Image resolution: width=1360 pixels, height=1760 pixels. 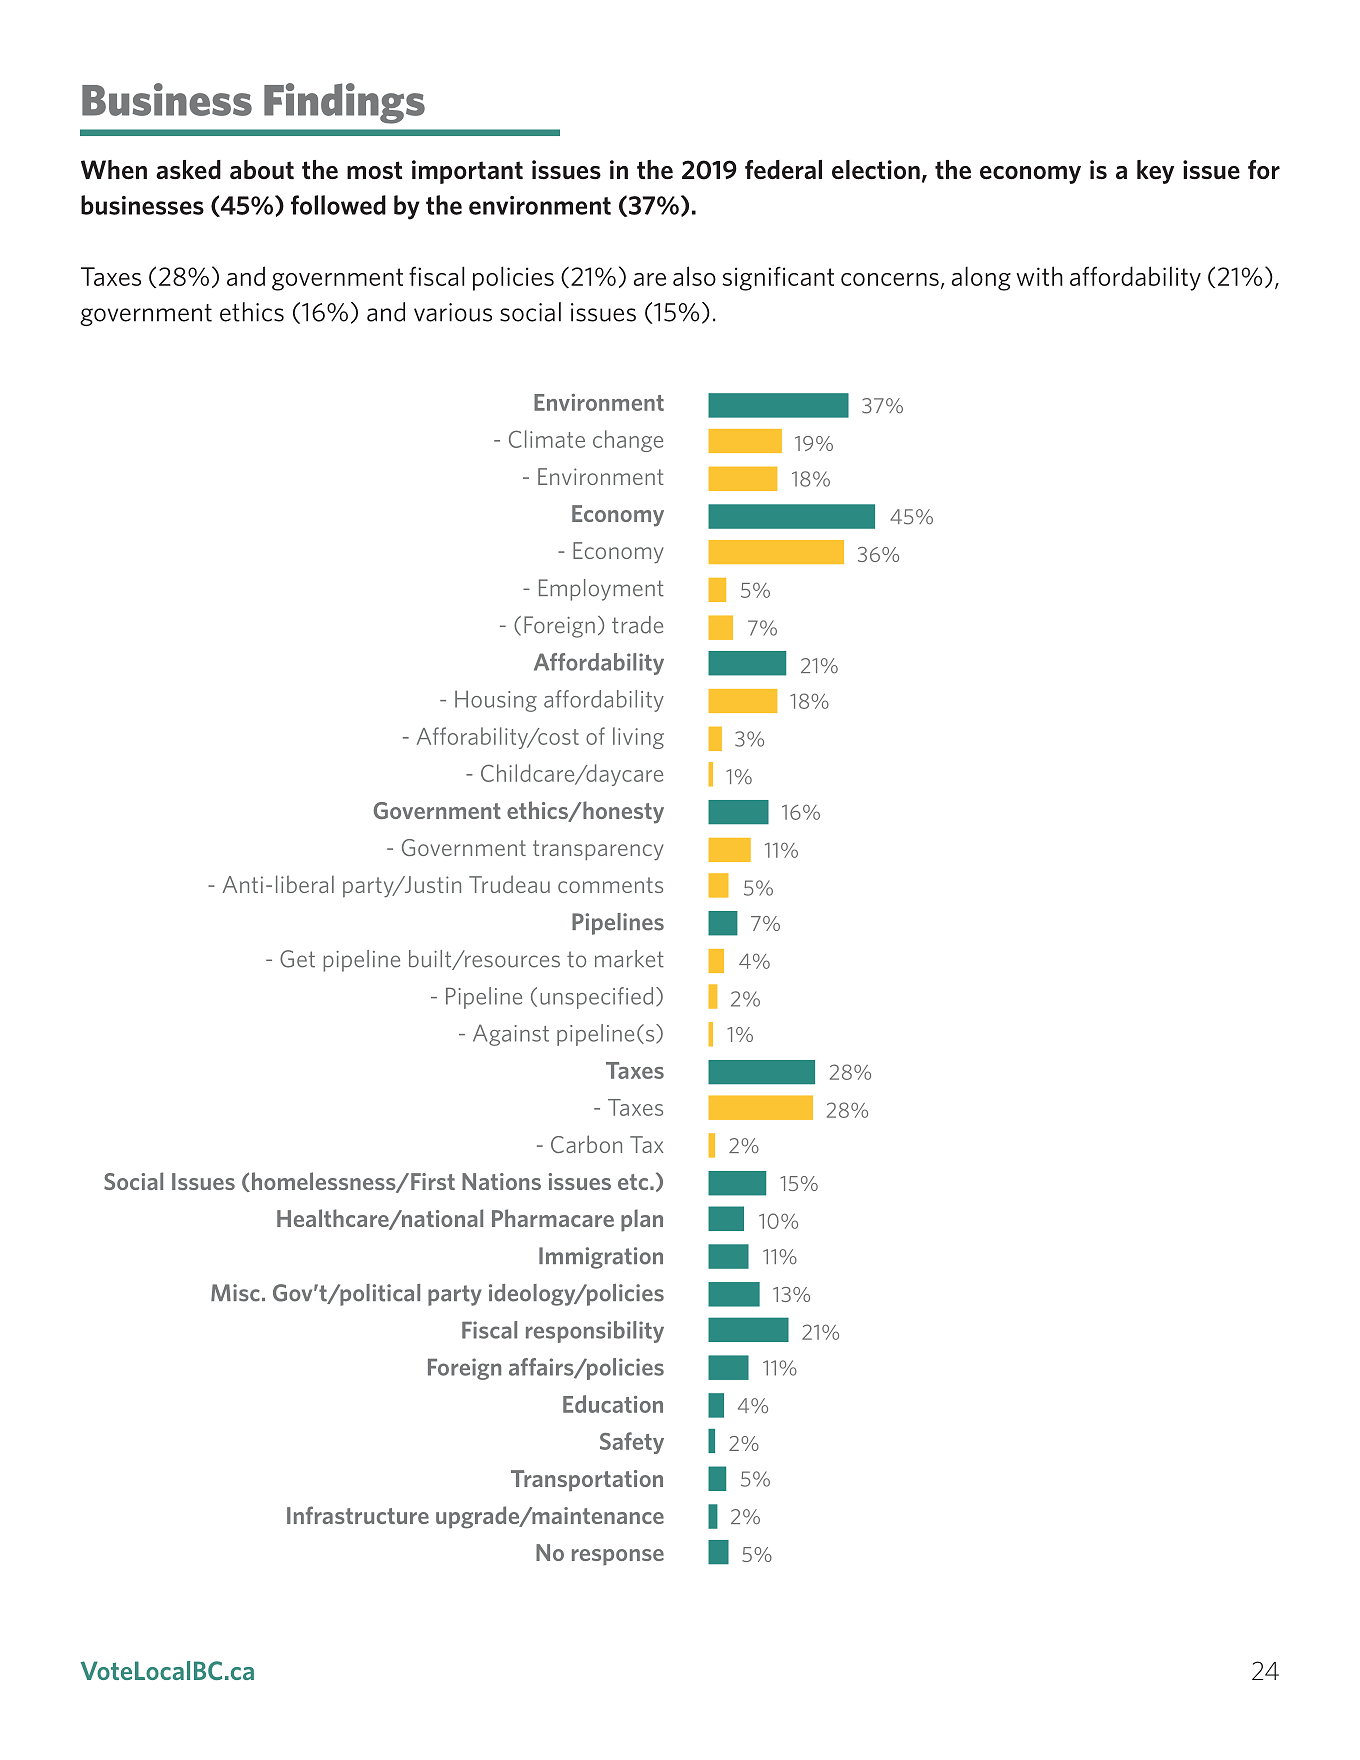 I want to click on Safety, so click(x=632, y=1443).
